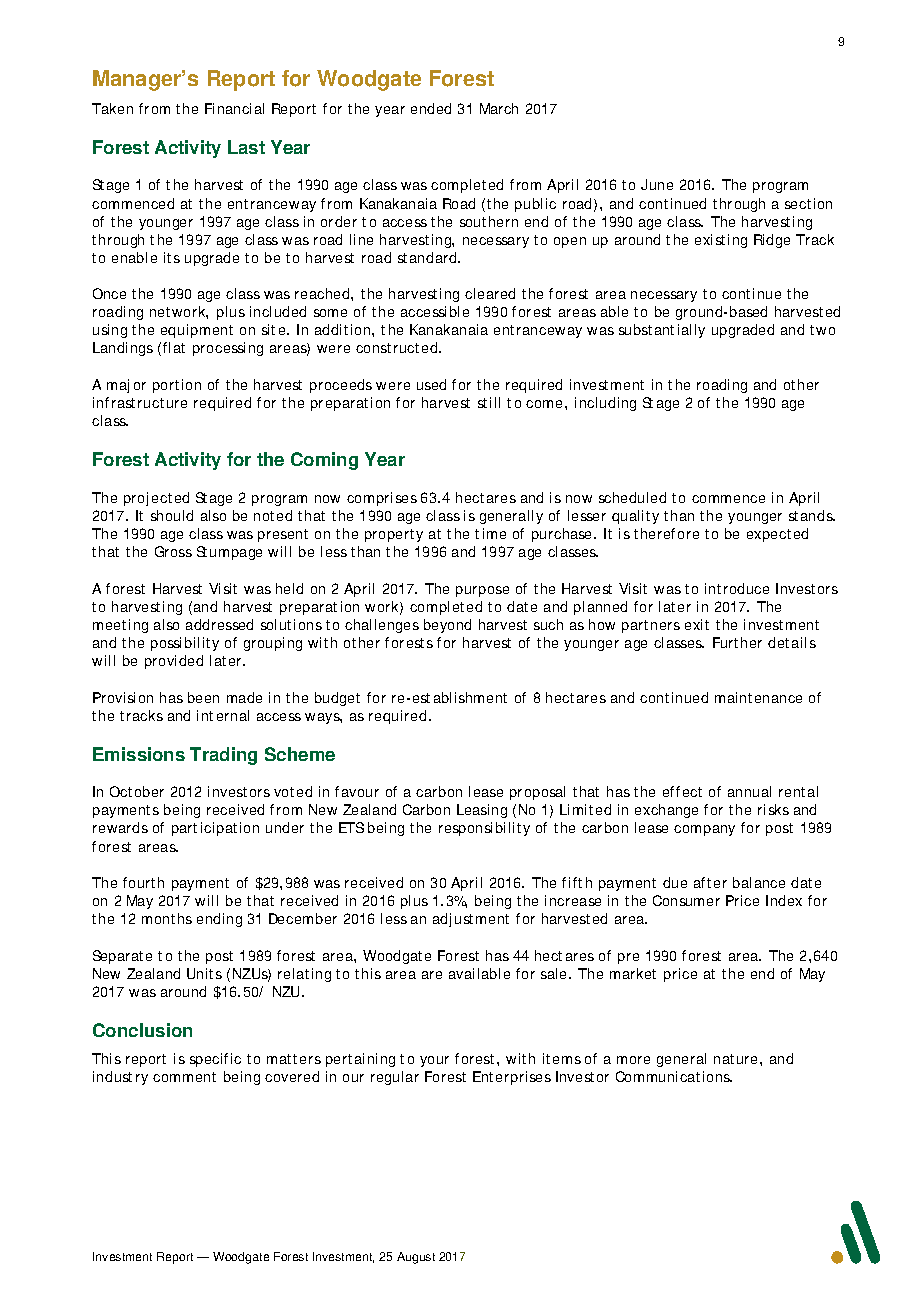  Describe the element at coordinates (633, 1060) in the screenshot. I see `more` at that location.
